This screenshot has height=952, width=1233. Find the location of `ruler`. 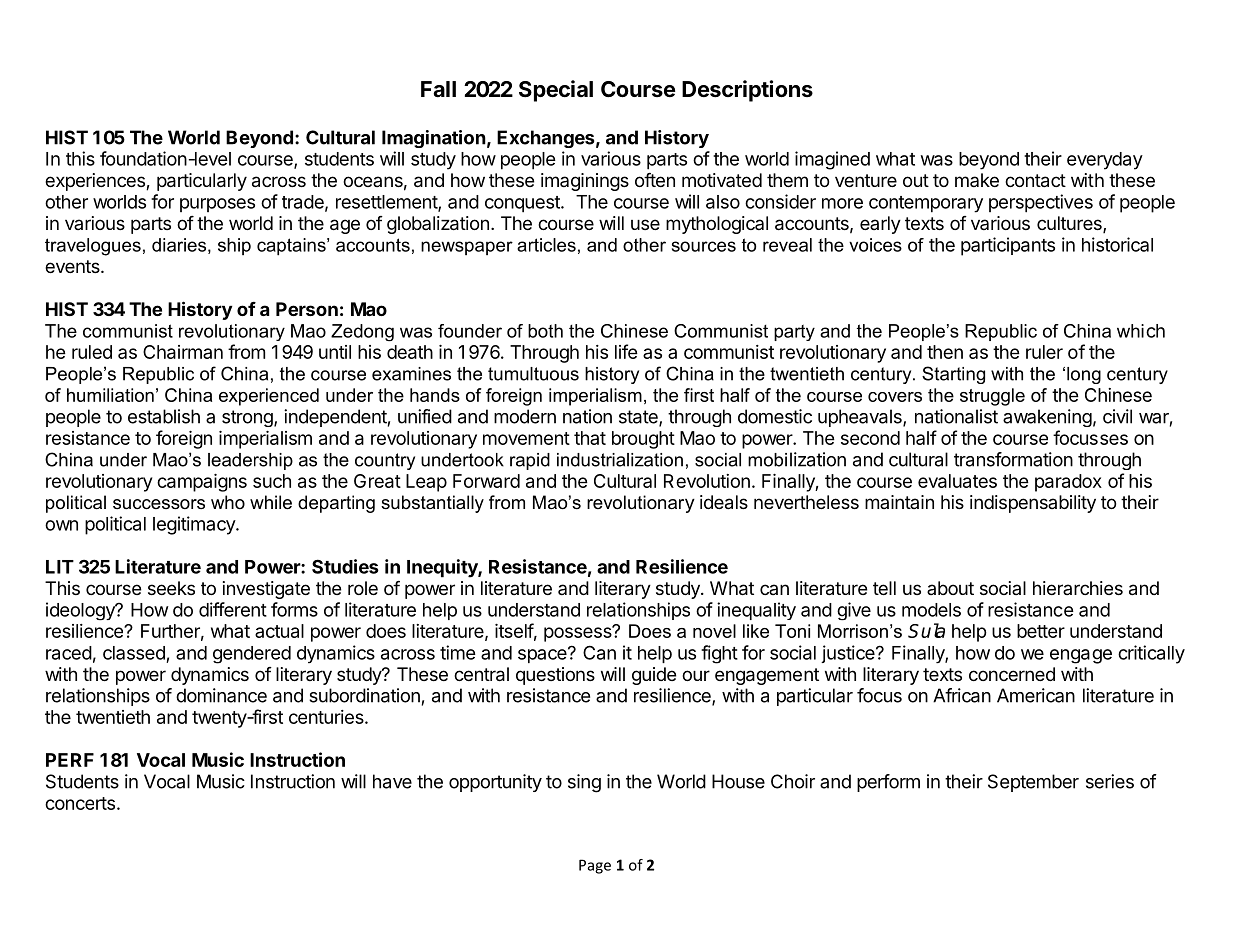

ruler is located at coordinates (1044, 352).
